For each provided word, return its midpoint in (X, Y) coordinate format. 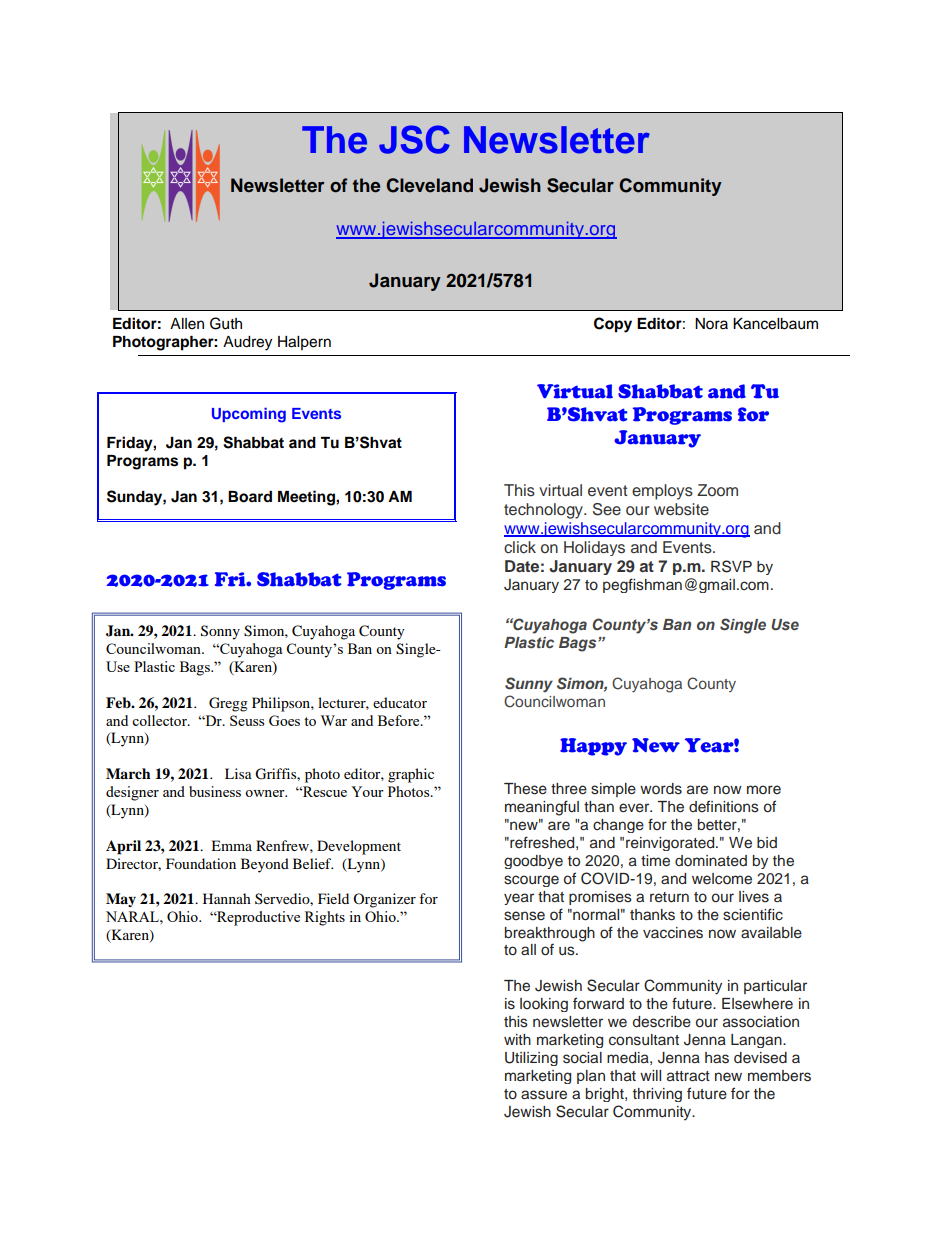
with (517, 1039)
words (661, 789)
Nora (711, 324)
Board (250, 497)
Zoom (717, 490)
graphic (411, 775)
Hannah (227, 898)
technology (544, 511)
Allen (187, 324)
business (215, 791)
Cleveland (429, 185)
